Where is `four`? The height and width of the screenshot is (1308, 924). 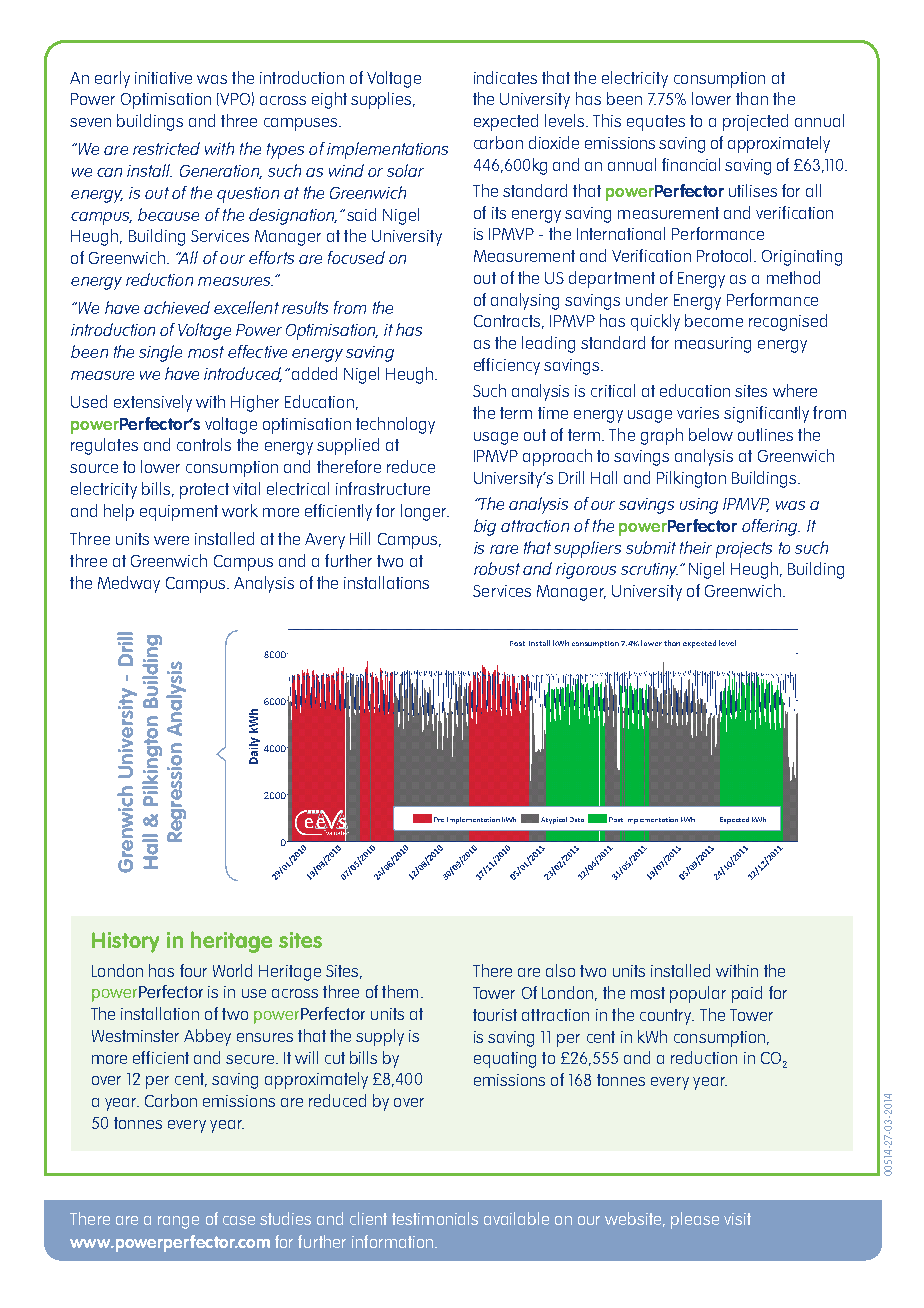
four is located at coordinates (193, 970).
